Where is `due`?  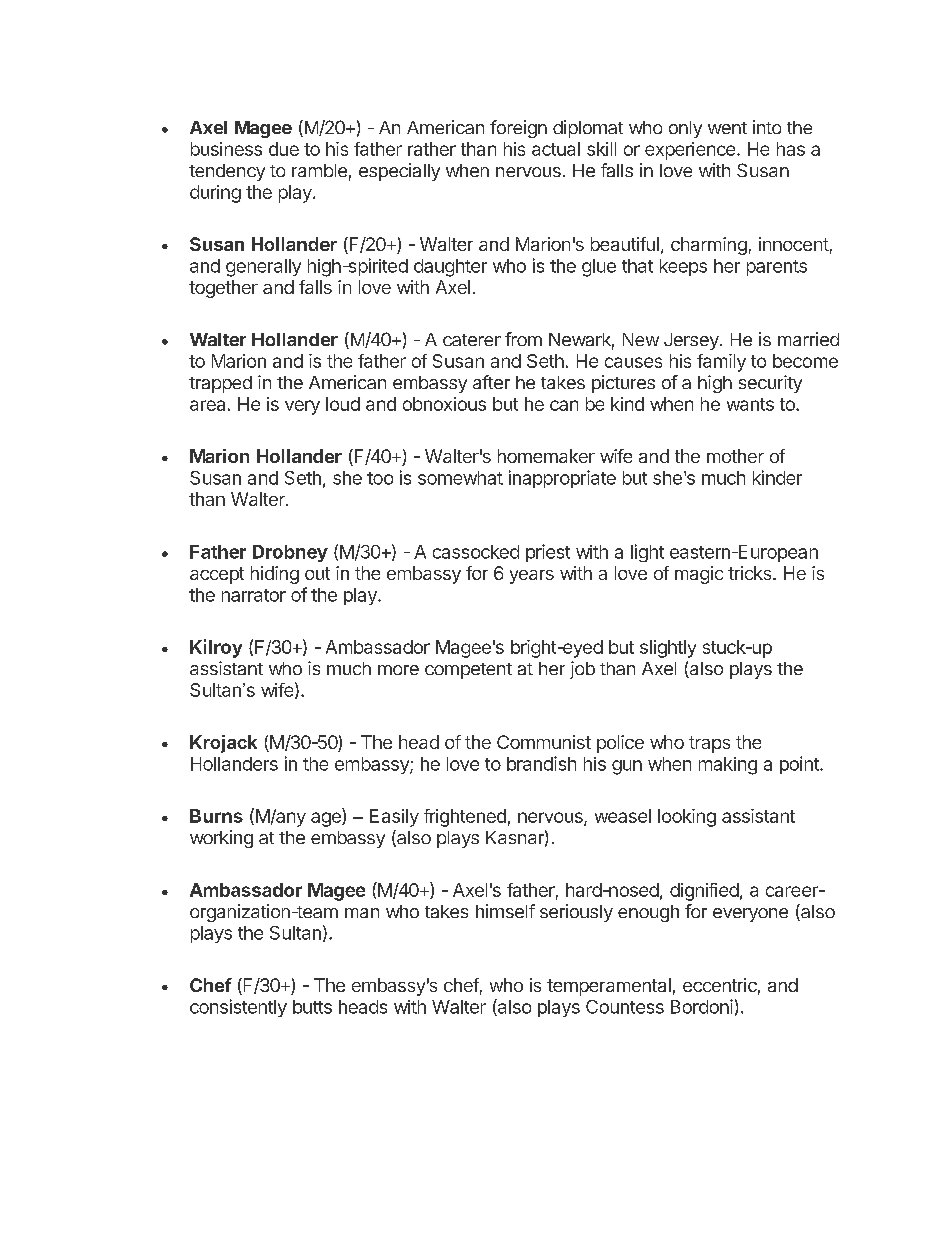
due is located at coordinates (284, 149).
